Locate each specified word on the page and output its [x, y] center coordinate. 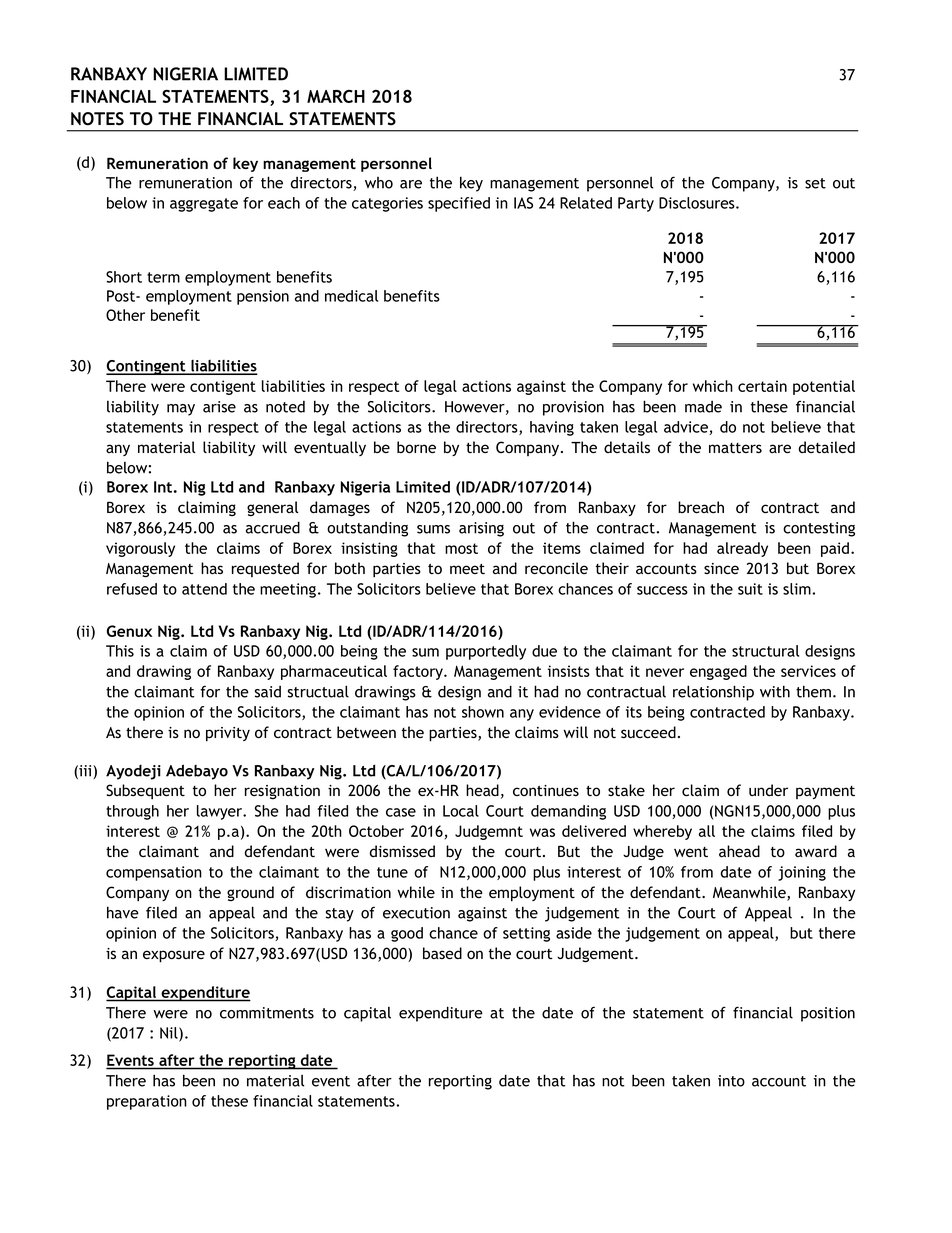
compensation [154, 873]
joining [802, 873]
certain [762, 386]
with [775, 691]
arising [481, 529]
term [163, 277]
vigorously [140, 549]
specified [459, 204]
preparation [147, 1102]
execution [416, 913]
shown [483, 712]
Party [636, 204]
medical [351, 296]
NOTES [97, 119]
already [742, 549]
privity [228, 734]
